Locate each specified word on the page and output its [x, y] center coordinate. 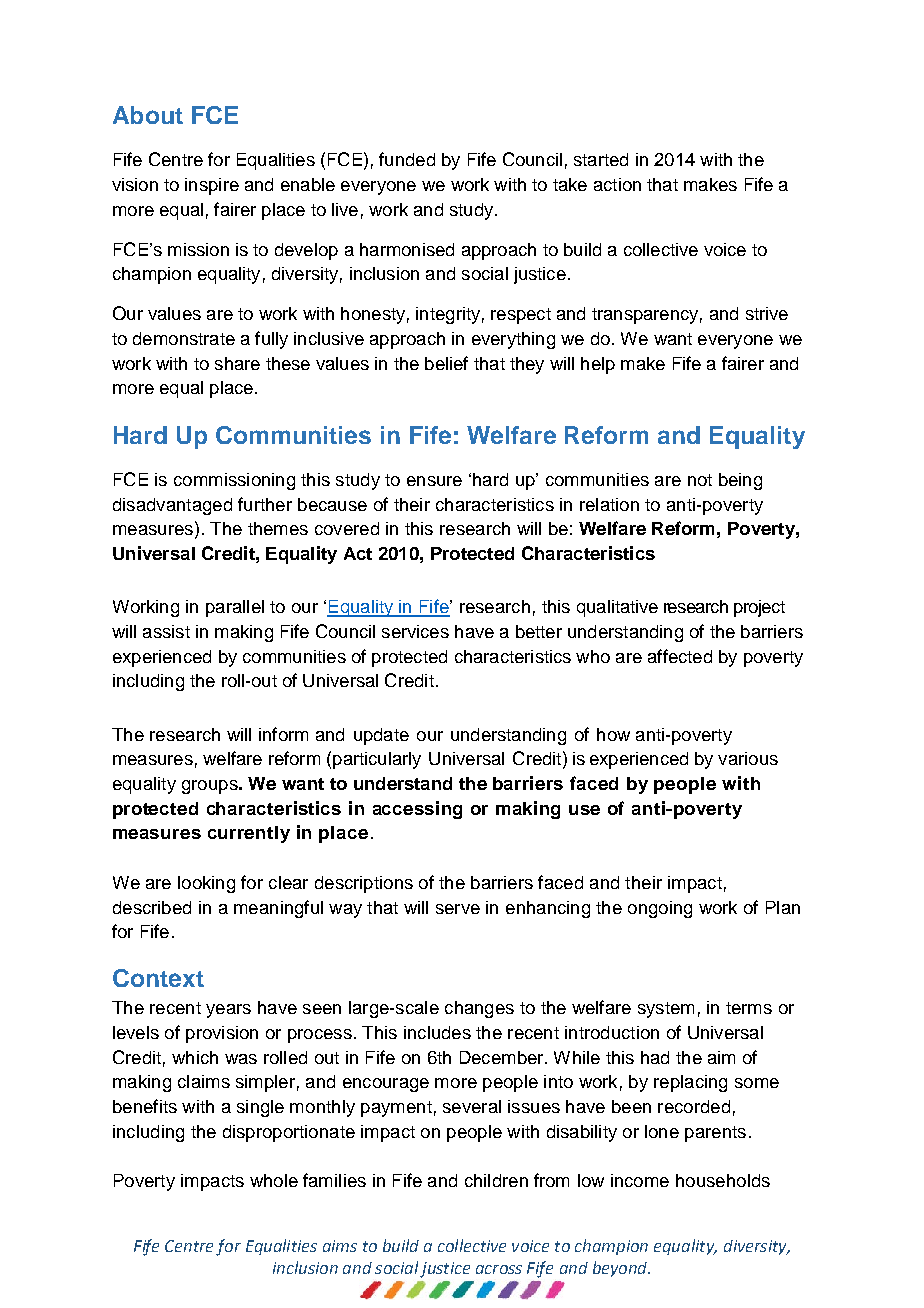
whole [274, 1180]
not [700, 480]
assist [166, 631]
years [228, 1011]
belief [446, 363]
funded [407, 159]
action [617, 184]
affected [680, 656]
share [237, 363]
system [666, 1010]
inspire [212, 186]
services [415, 631]
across [499, 1269]
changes [479, 1009]
